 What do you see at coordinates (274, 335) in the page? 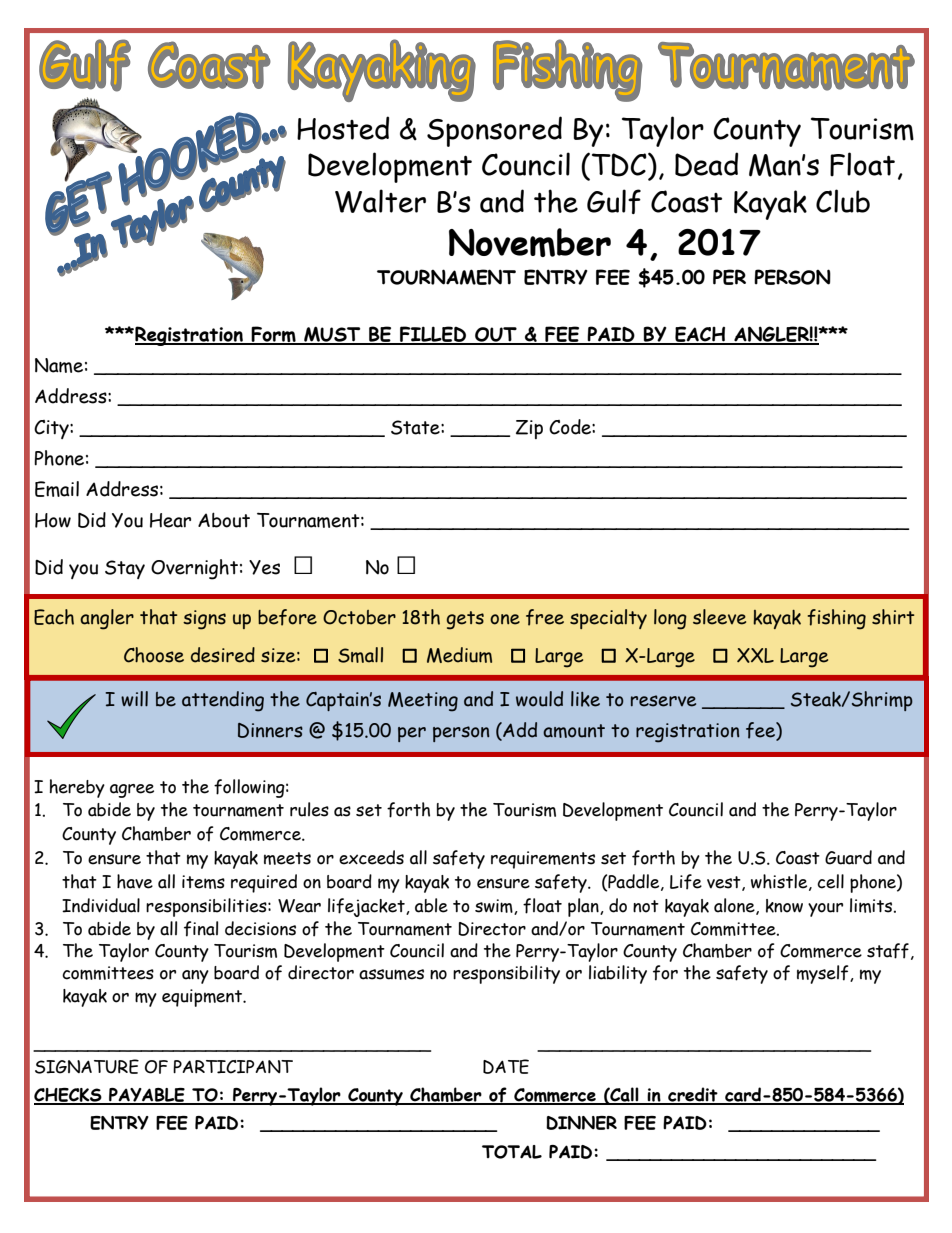
I see `Form` at bounding box center [274, 335].
